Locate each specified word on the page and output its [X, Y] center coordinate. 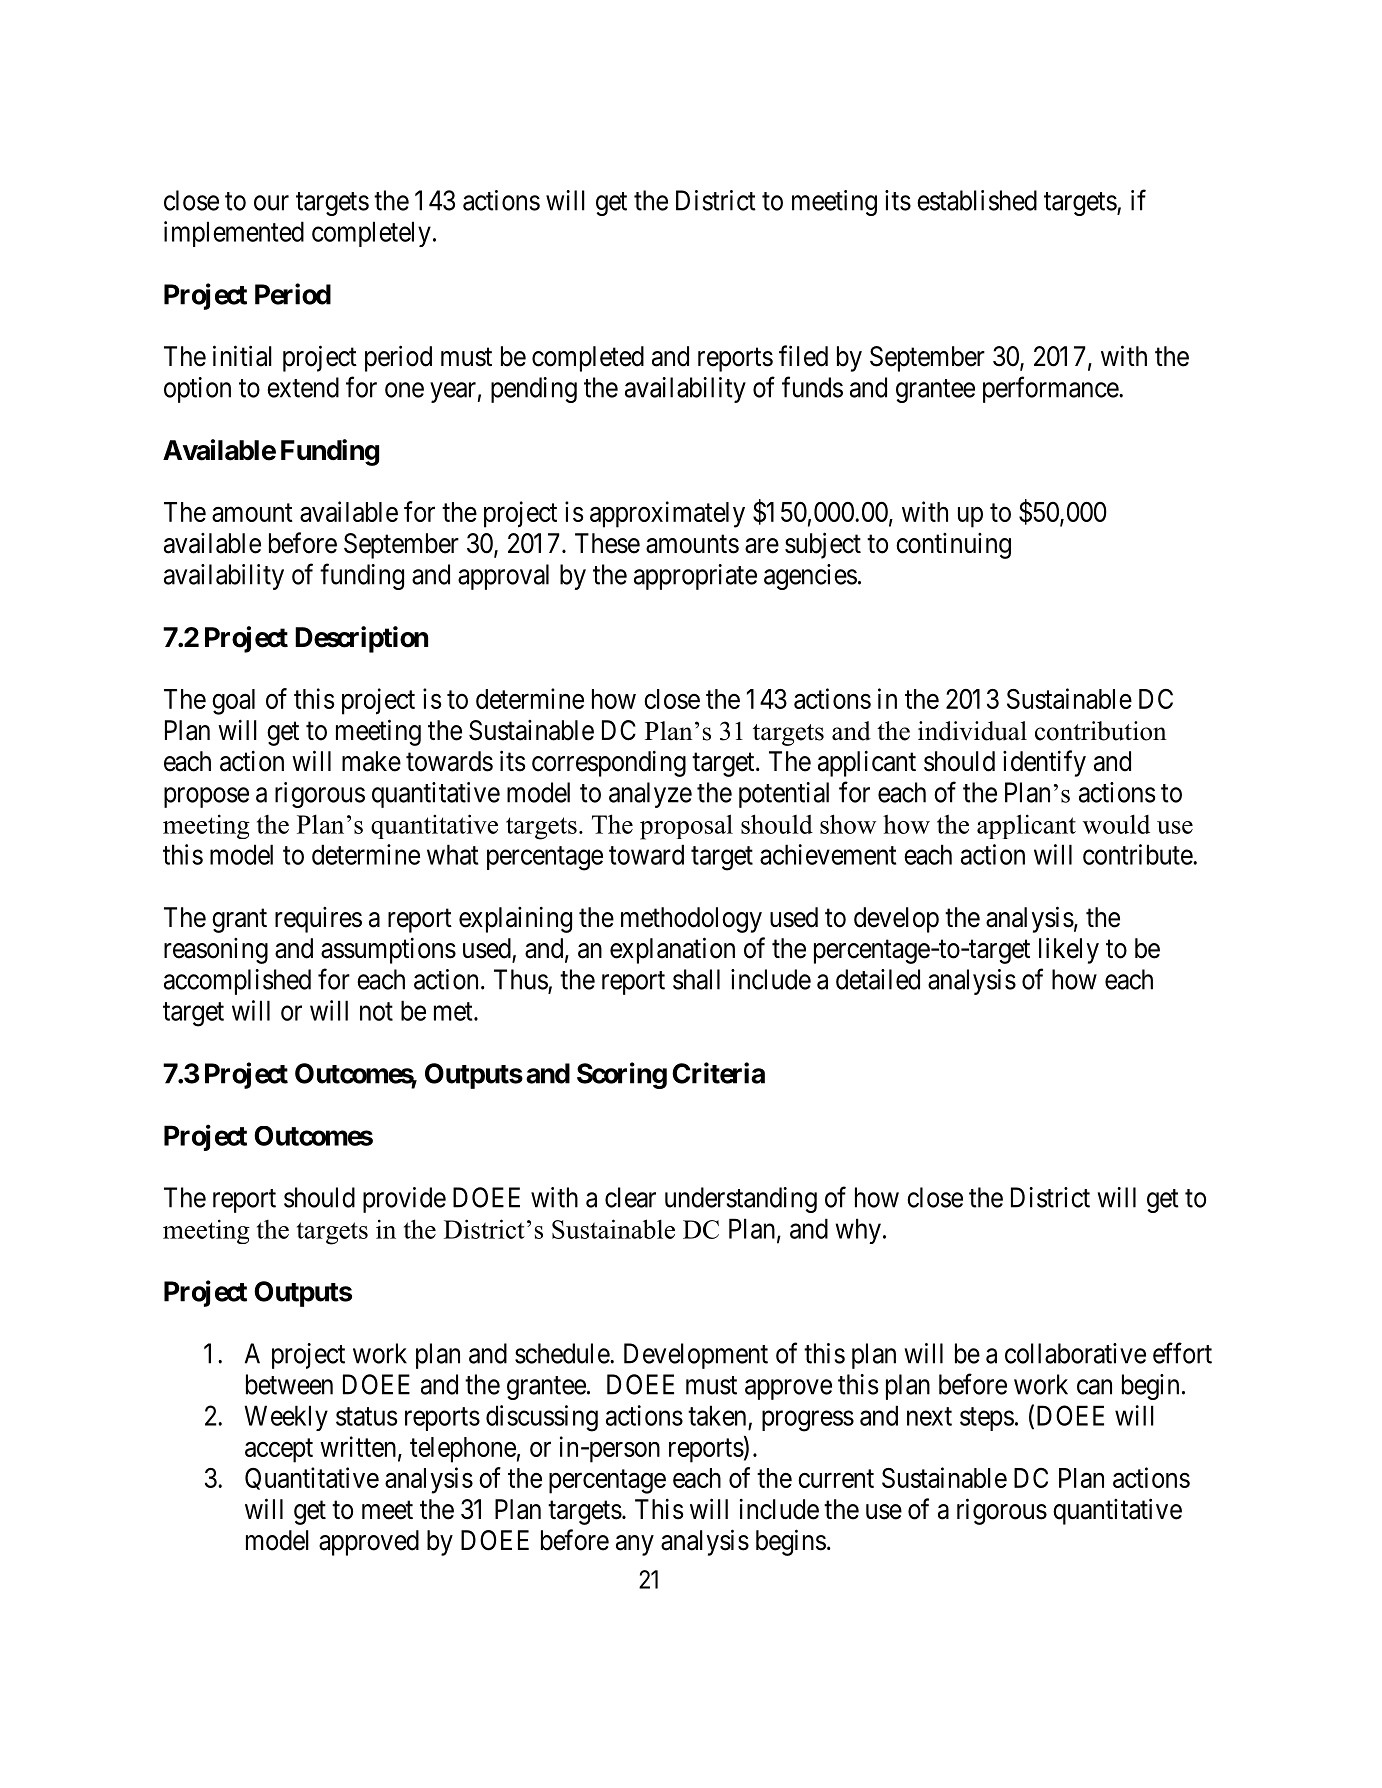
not [376, 1011]
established [977, 200]
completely [371, 234]
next [929, 1416]
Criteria [718, 1073]
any [635, 1545]
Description [361, 639]
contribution [1101, 731]
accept [279, 1450]
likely [1069, 950]
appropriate [695, 577]
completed [588, 359]
